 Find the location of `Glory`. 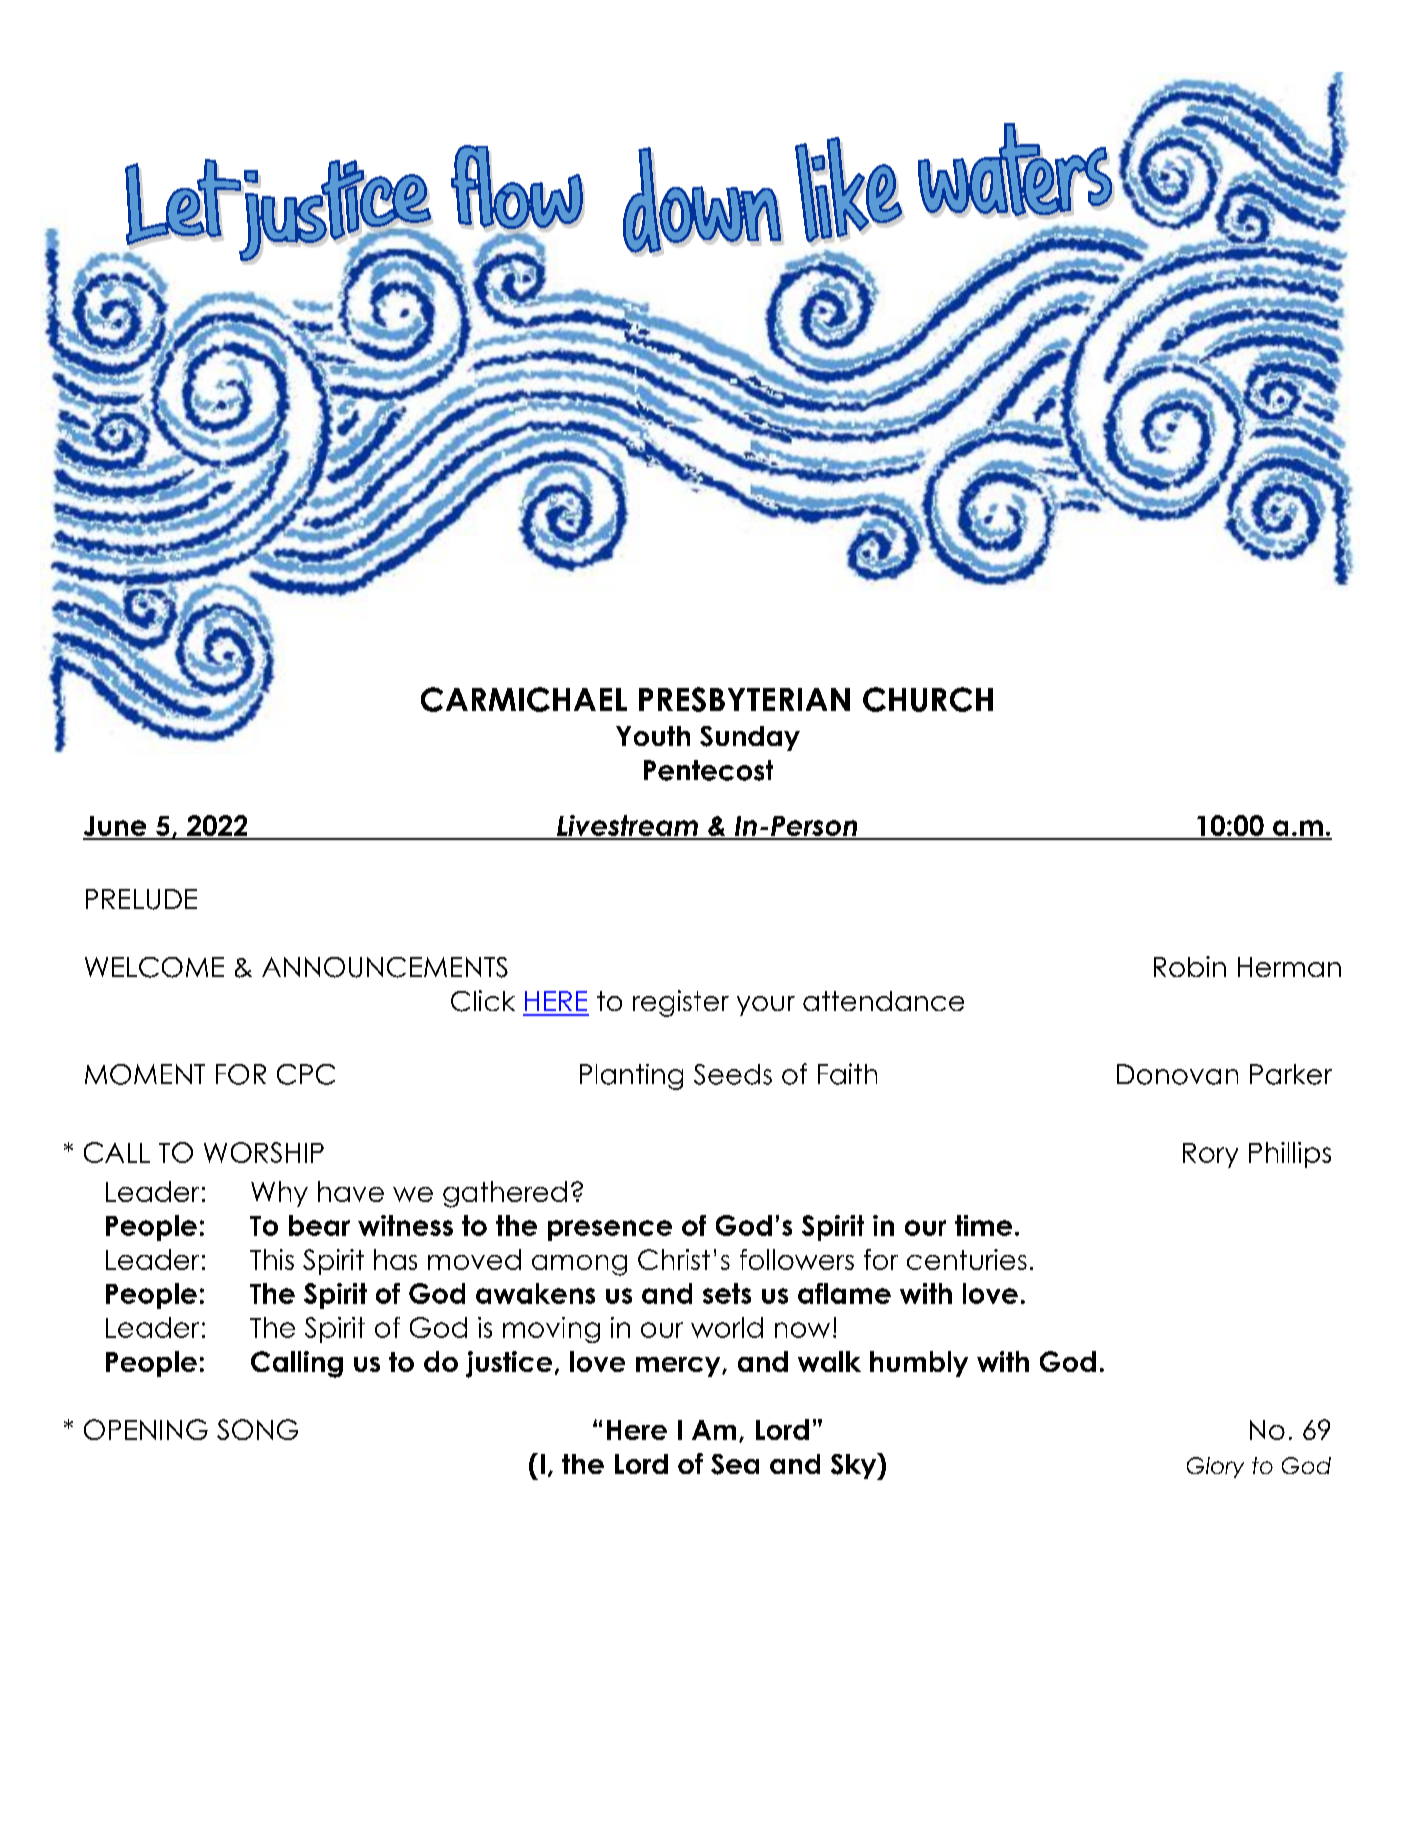

Glory is located at coordinates (1215, 1467).
